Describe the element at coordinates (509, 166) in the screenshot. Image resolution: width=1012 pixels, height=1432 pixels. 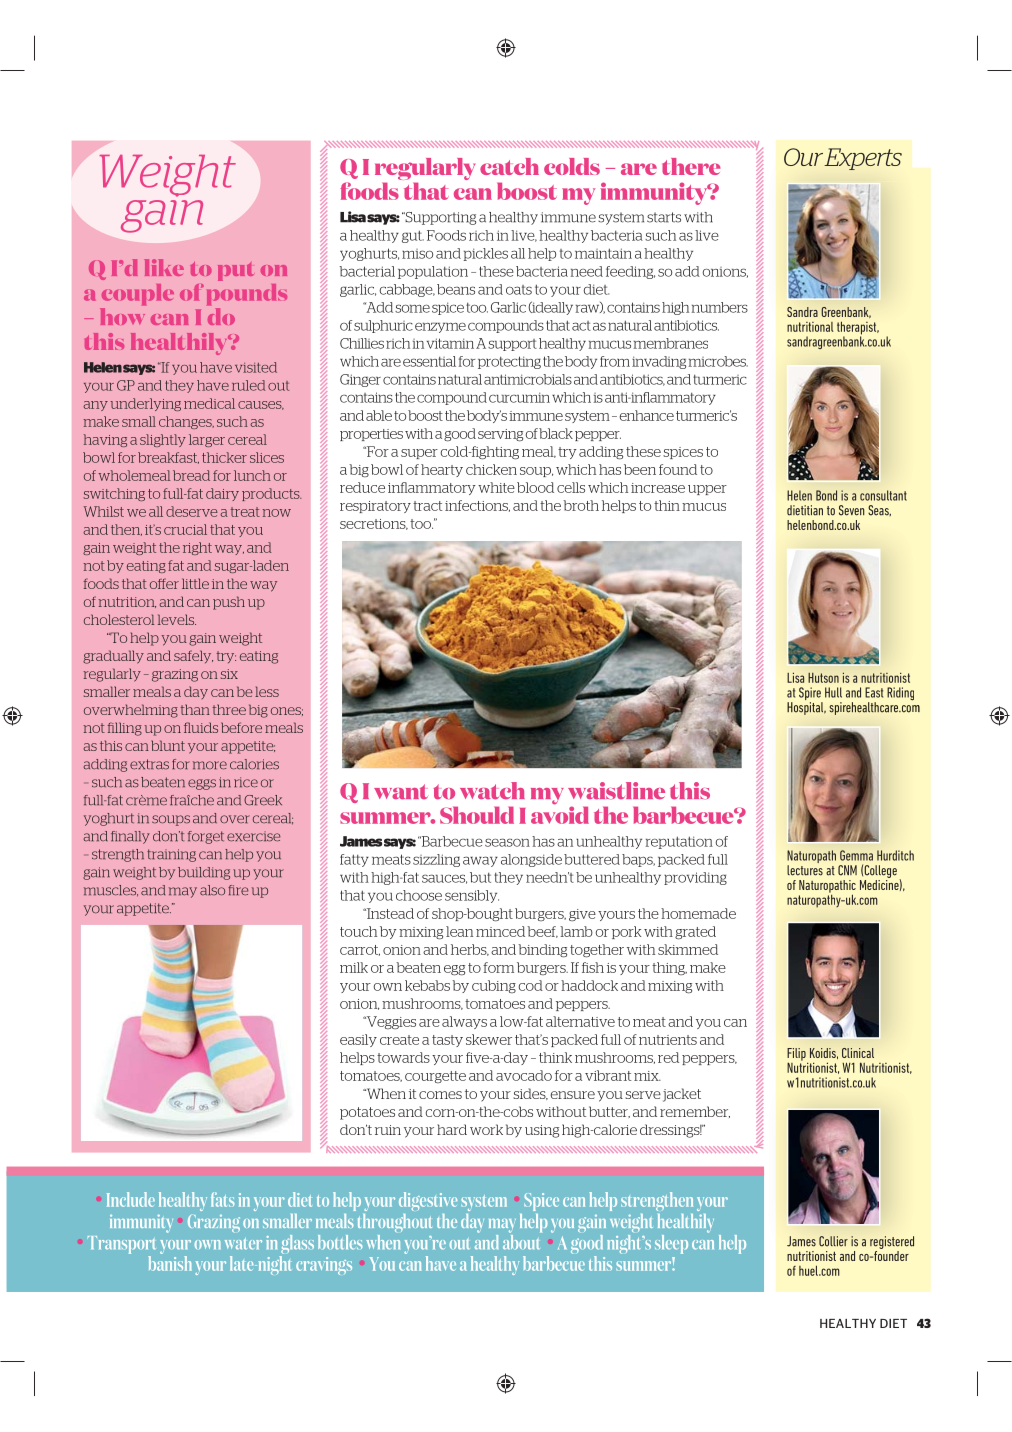
I see `catch` at that location.
